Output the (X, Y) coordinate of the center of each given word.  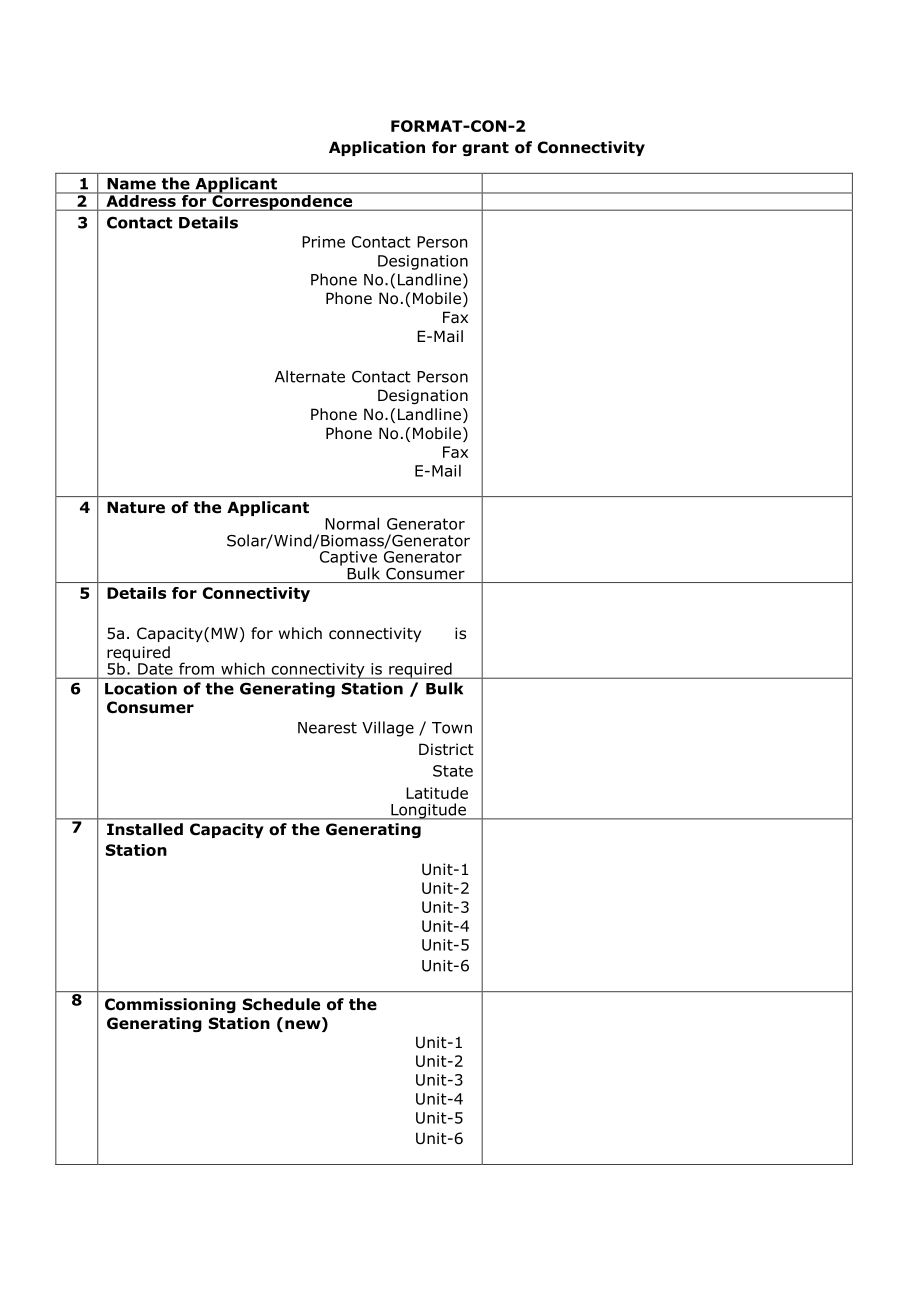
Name (132, 184)
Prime (323, 242)
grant (485, 149)
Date (155, 669)
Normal (352, 523)
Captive (348, 559)
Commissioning (170, 1005)
